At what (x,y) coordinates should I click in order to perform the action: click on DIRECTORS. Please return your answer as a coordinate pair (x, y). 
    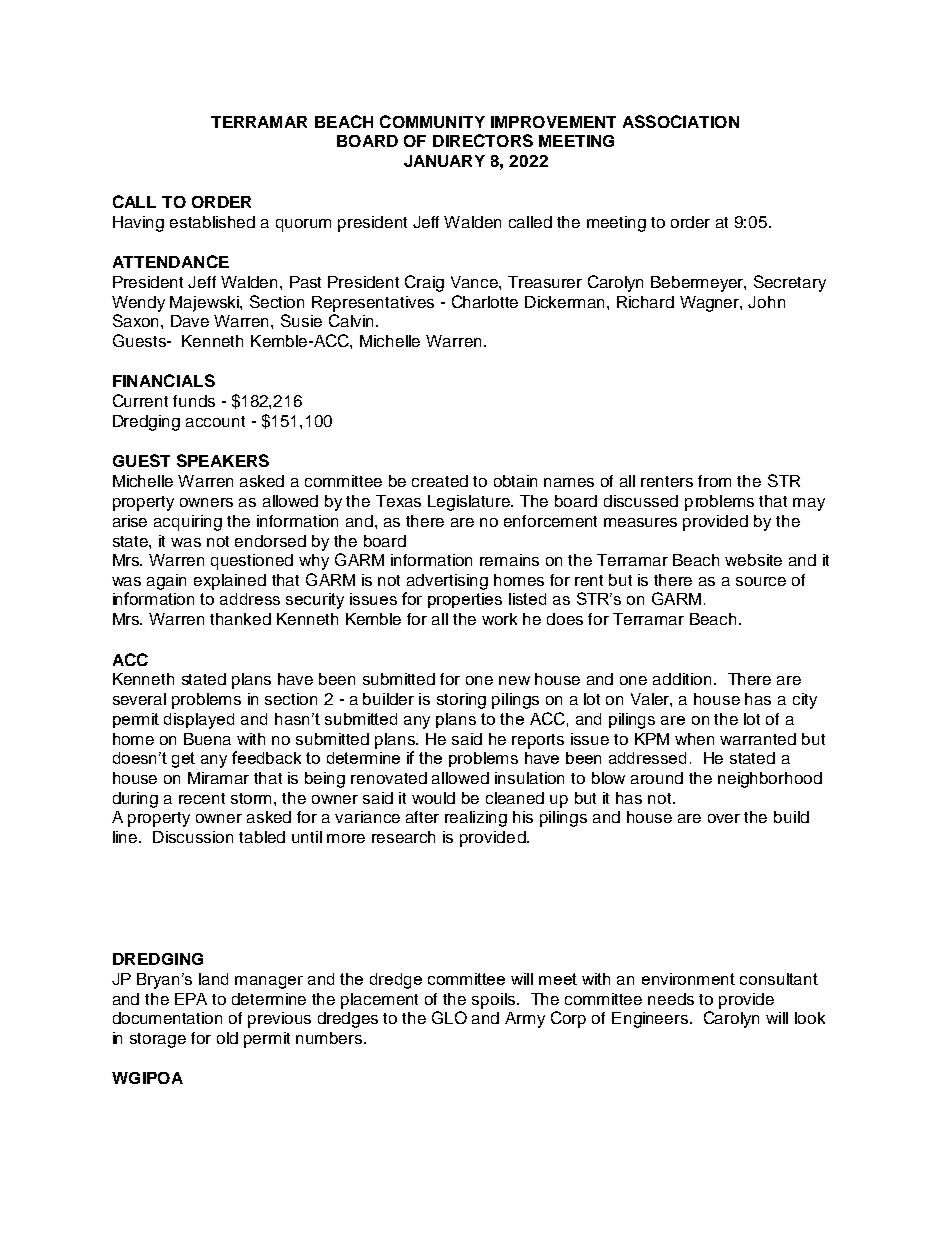
    Looking at the image, I should click on (483, 140).
